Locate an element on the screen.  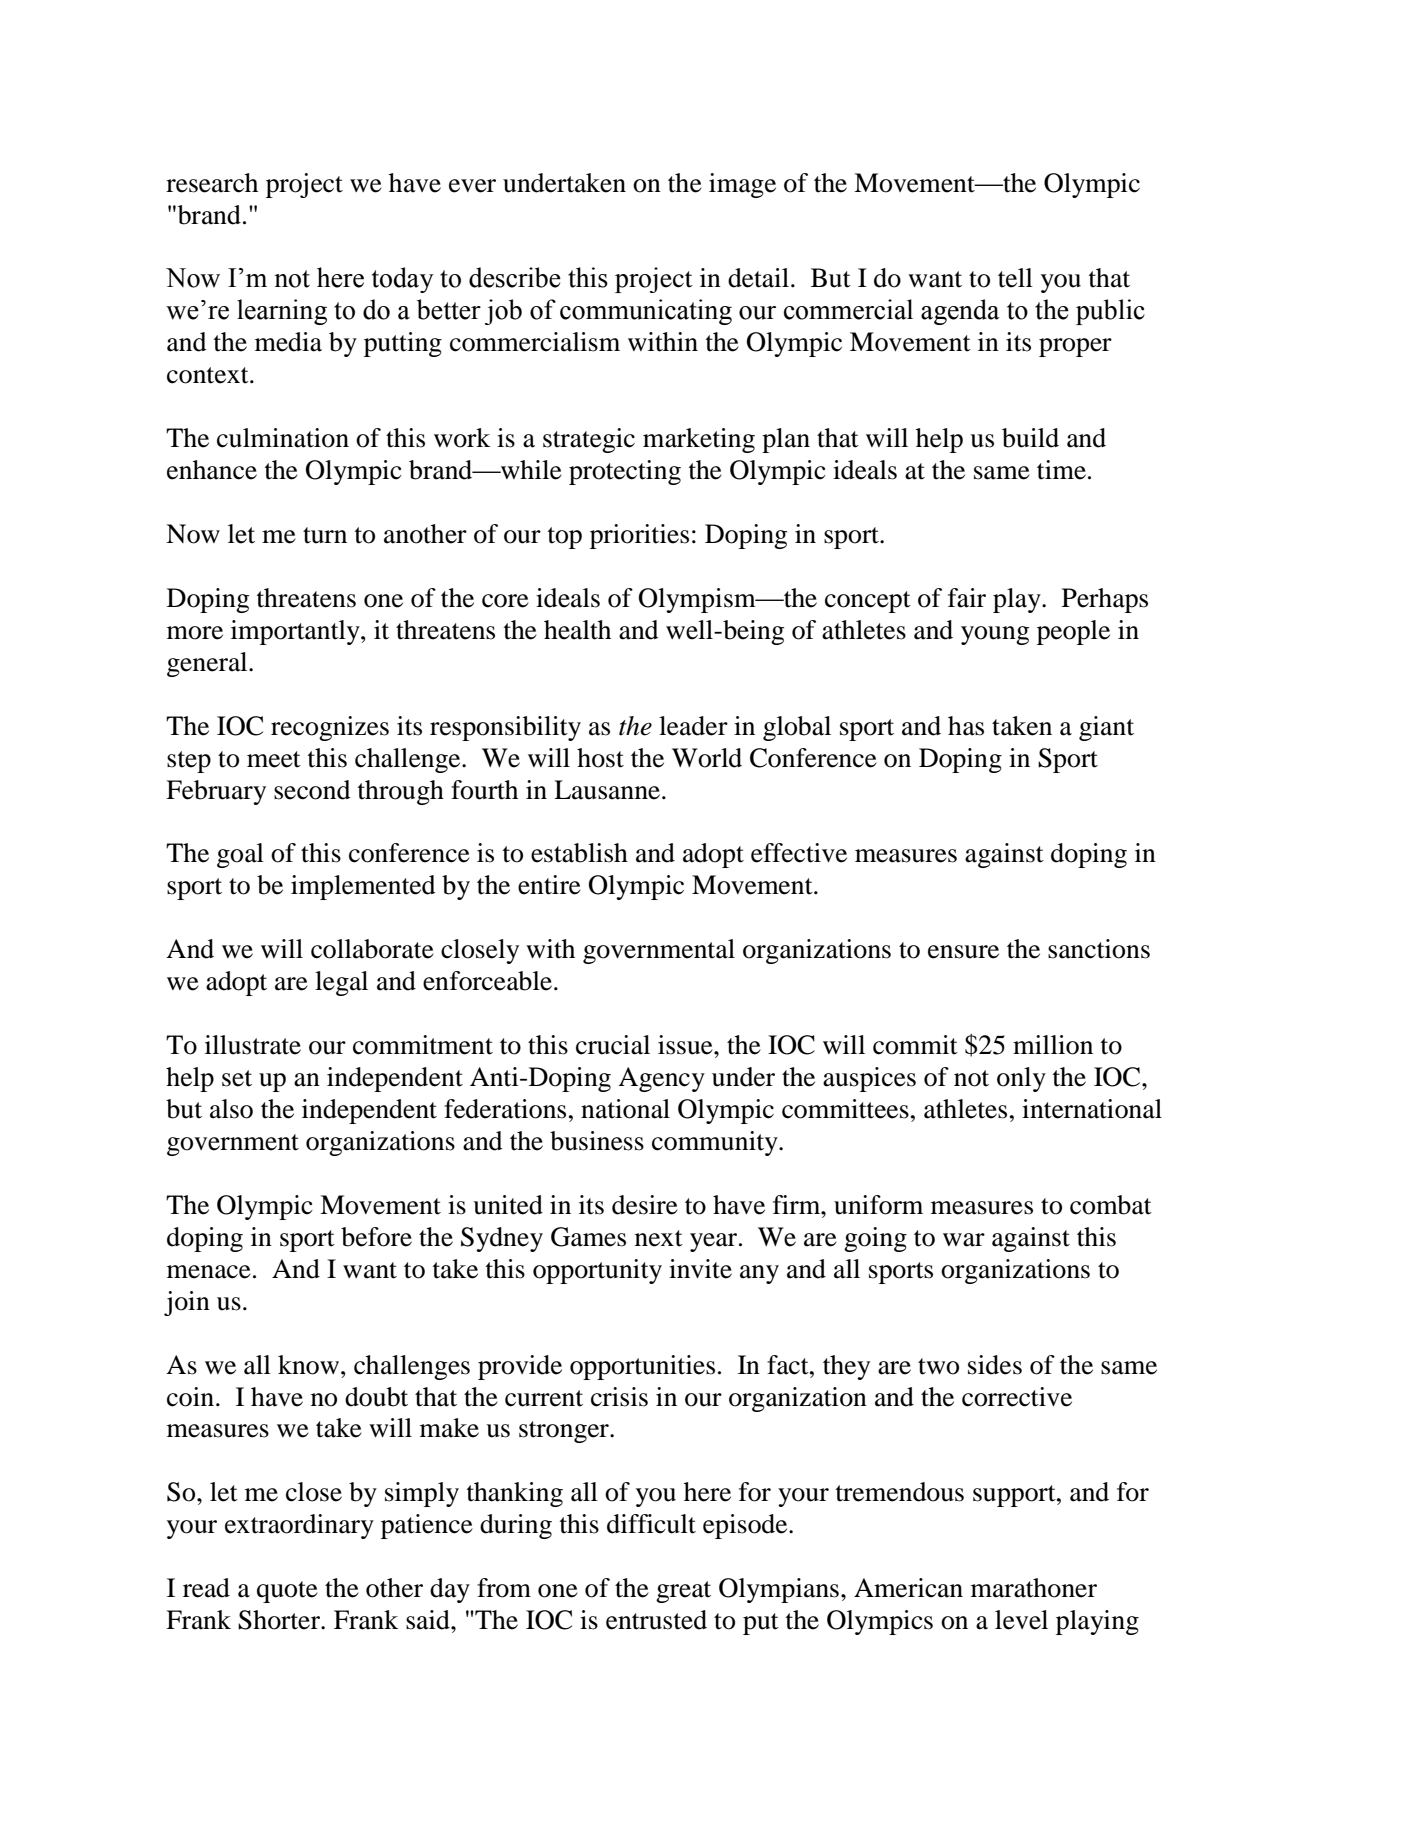
image is located at coordinates (742, 185).
